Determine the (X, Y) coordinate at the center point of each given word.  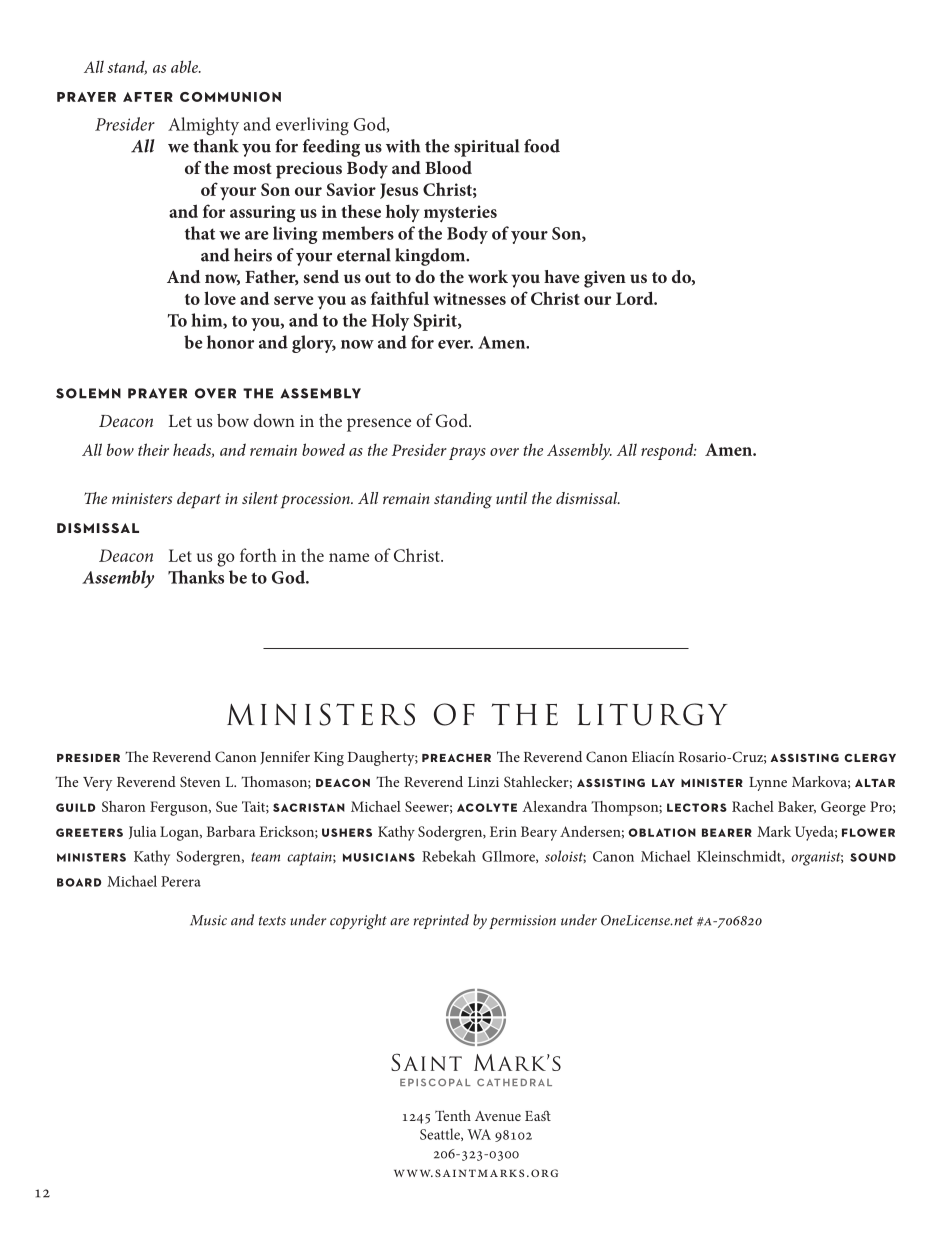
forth (258, 555)
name (349, 557)
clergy (870, 758)
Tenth (453, 1115)
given (605, 279)
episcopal (435, 1082)
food (542, 146)
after (148, 97)
